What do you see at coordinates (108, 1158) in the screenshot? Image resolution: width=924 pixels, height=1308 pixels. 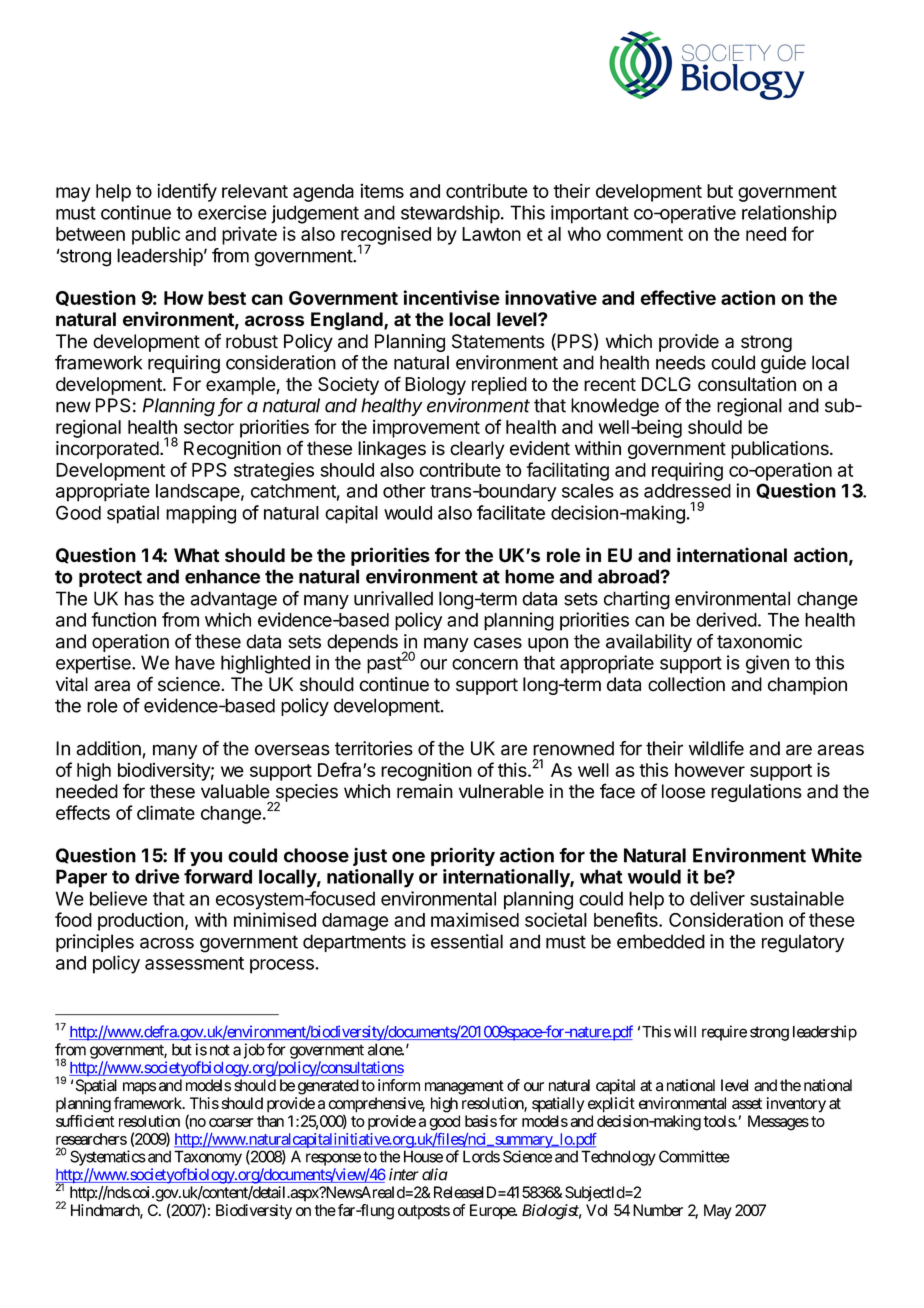 I see `Systematics` at bounding box center [108, 1158].
